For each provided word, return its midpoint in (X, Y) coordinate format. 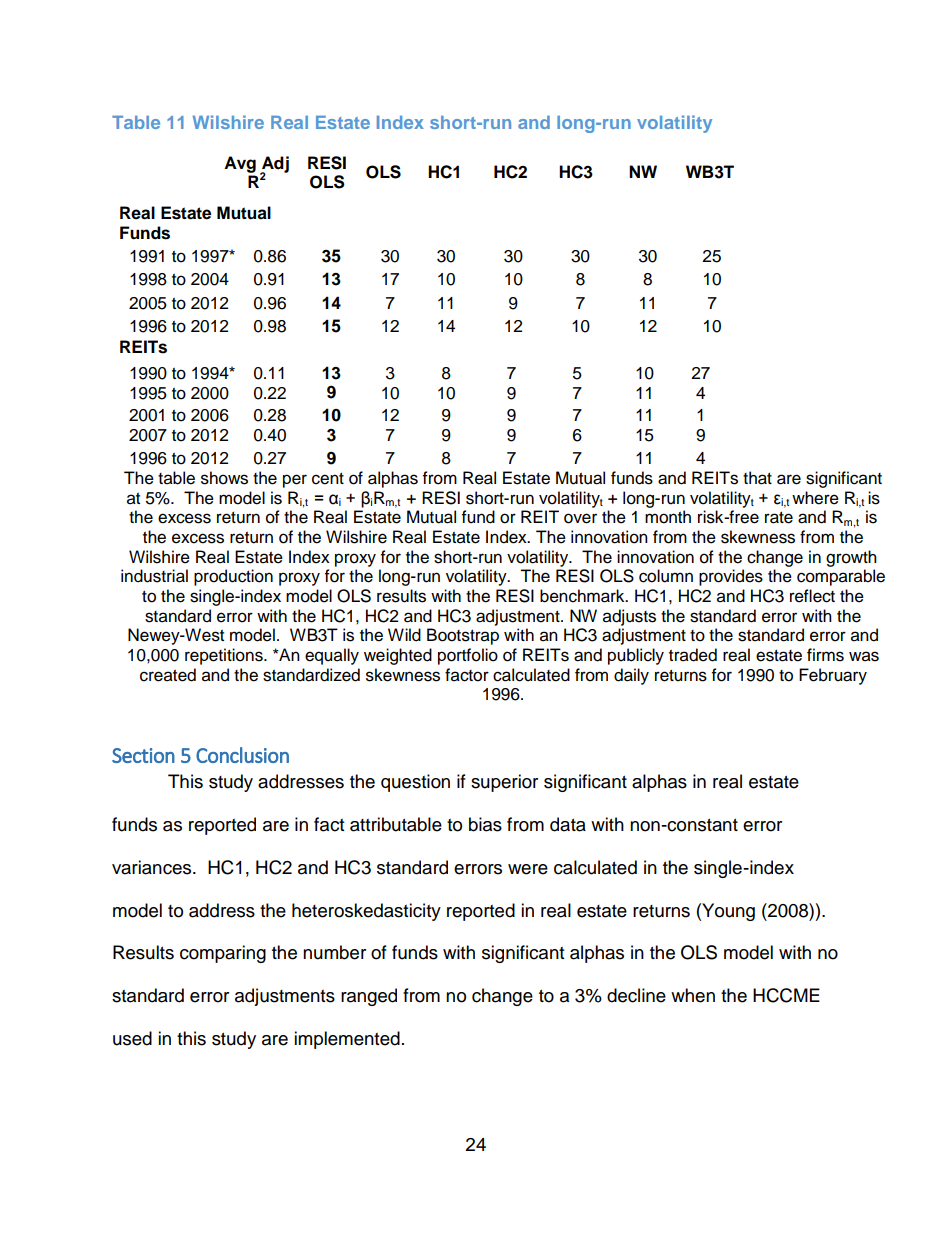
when (693, 995)
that (757, 478)
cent (328, 479)
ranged (369, 997)
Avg (240, 164)
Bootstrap (463, 636)
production (233, 577)
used (132, 1038)
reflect (812, 596)
